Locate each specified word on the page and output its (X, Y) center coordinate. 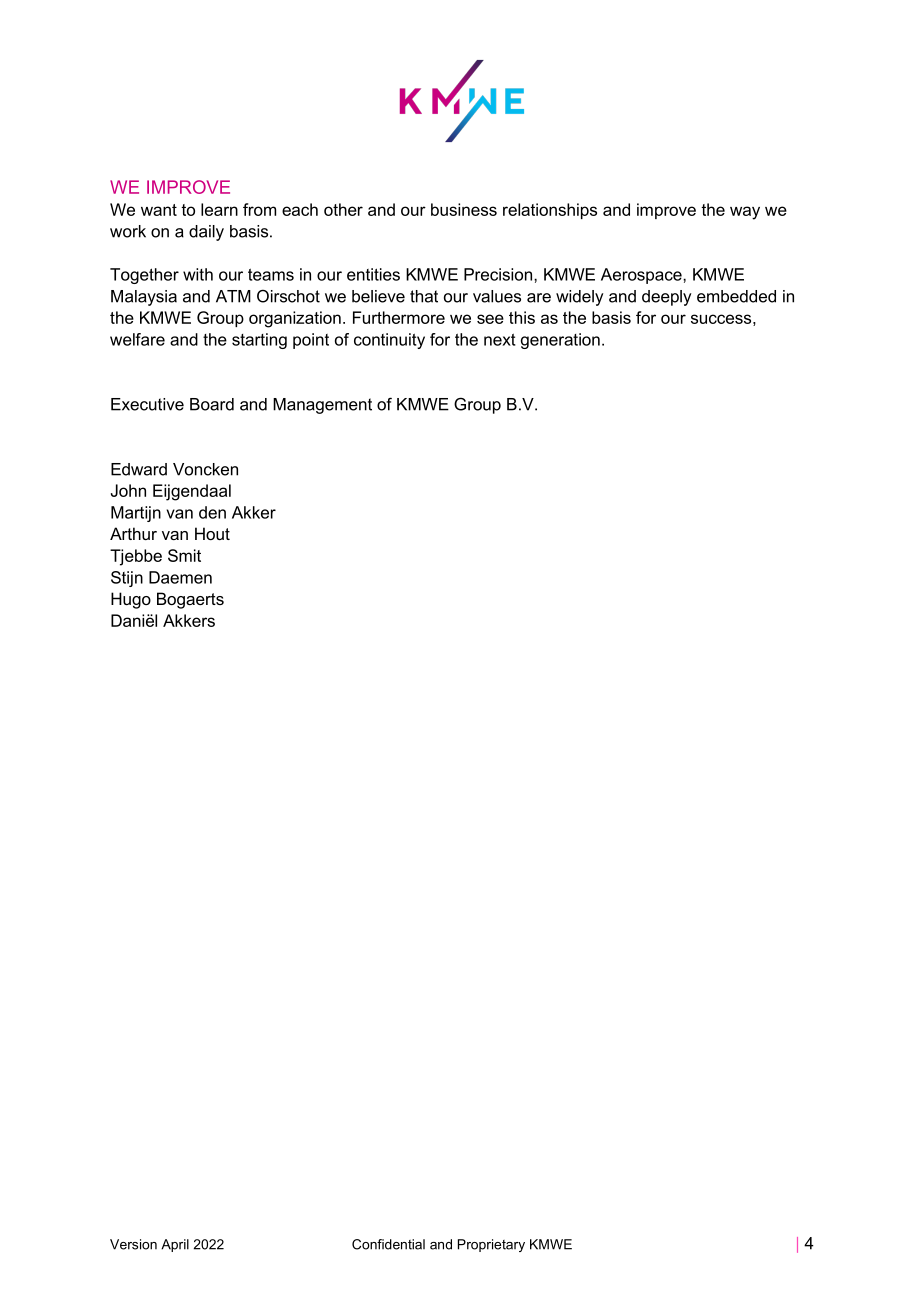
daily (206, 233)
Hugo (131, 600)
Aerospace (642, 276)
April (175, 1245)
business (464, 209)
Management (322, 406)
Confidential (388, 1244)
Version (133, 1244)
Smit (184, 555)
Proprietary (491, 1245)
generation (560, 341)
